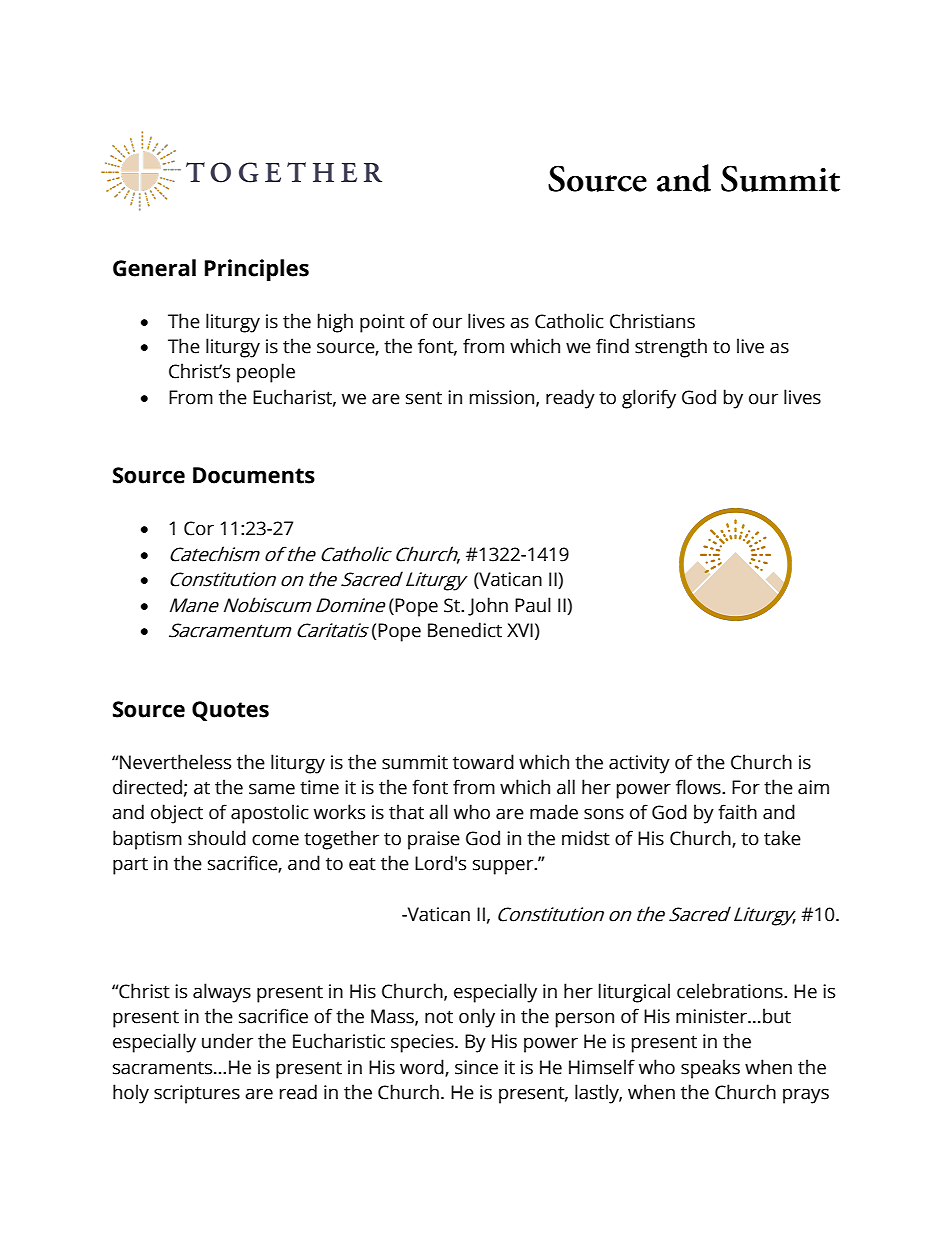  Describe the element at coordinates (382, 323) in the document. I see `point` at that location.
